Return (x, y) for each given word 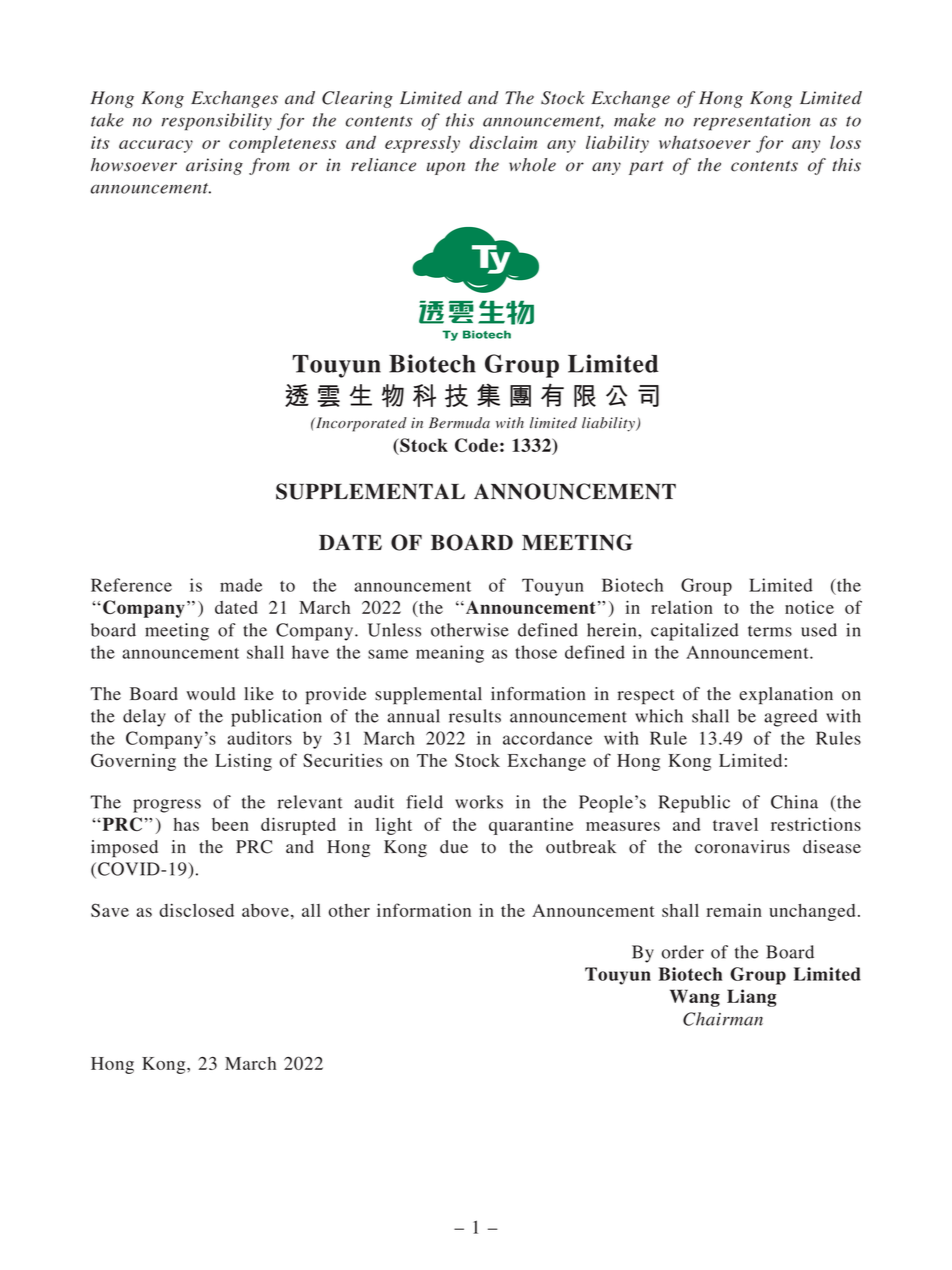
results (475, 716)
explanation (786, 696)
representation (752, 122)
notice (809, 607)
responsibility (216, 122)
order (683, 952)
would (210, 694)
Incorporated (360, 424)
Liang (751, 998)
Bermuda (459, 423)
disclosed (196, 910)
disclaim (503, 142)
